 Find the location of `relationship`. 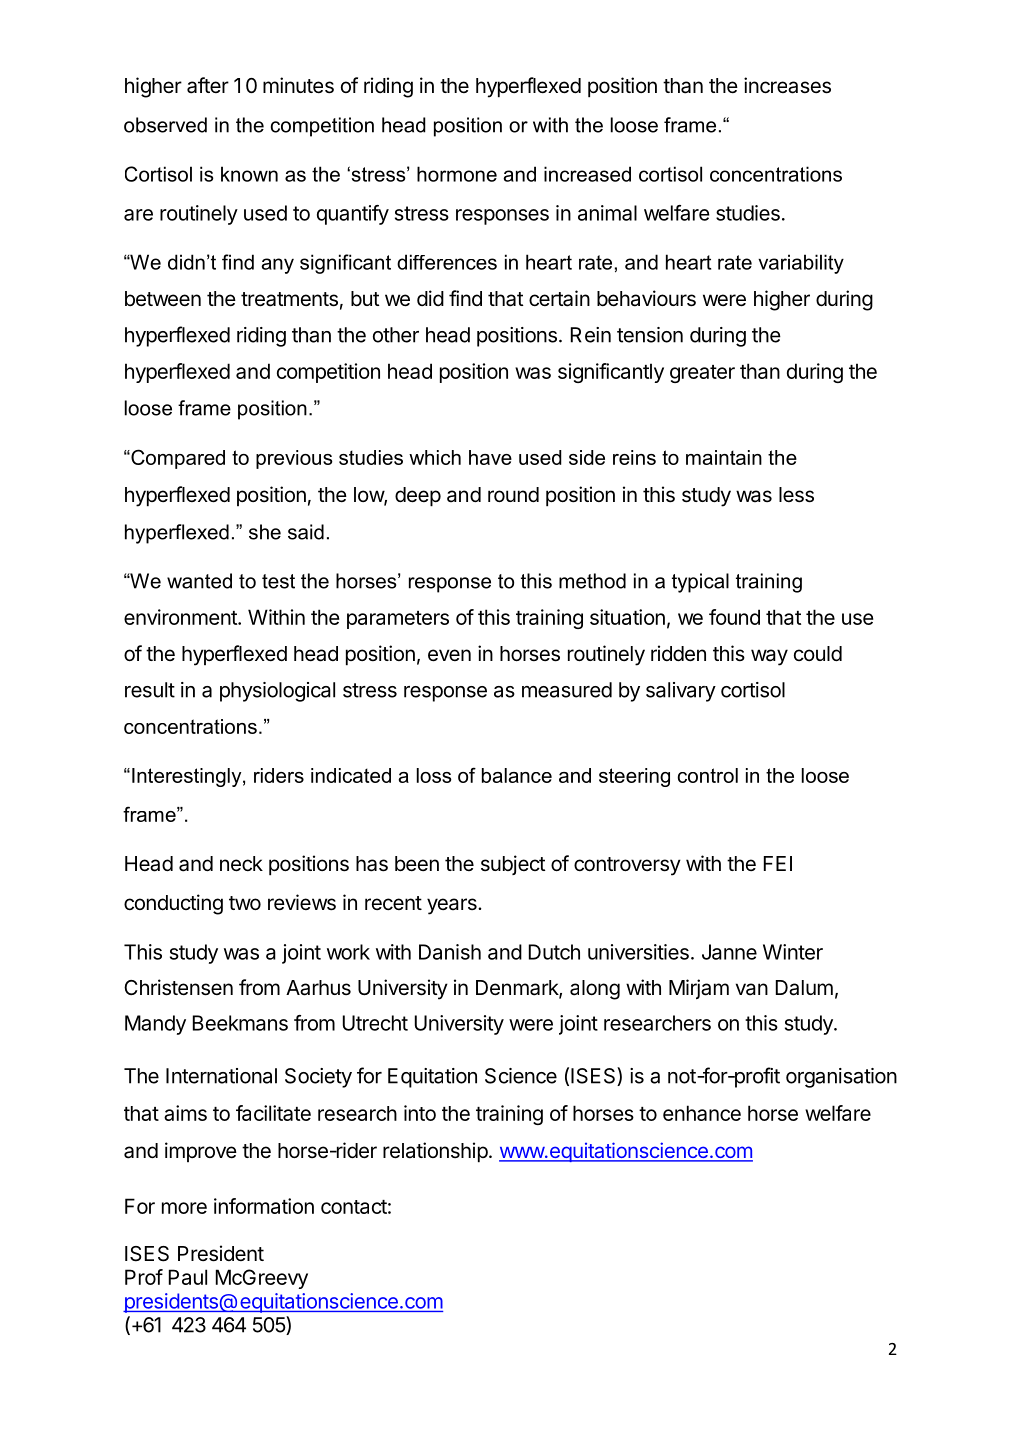

relationship is located at coordinates (435, 1152).
